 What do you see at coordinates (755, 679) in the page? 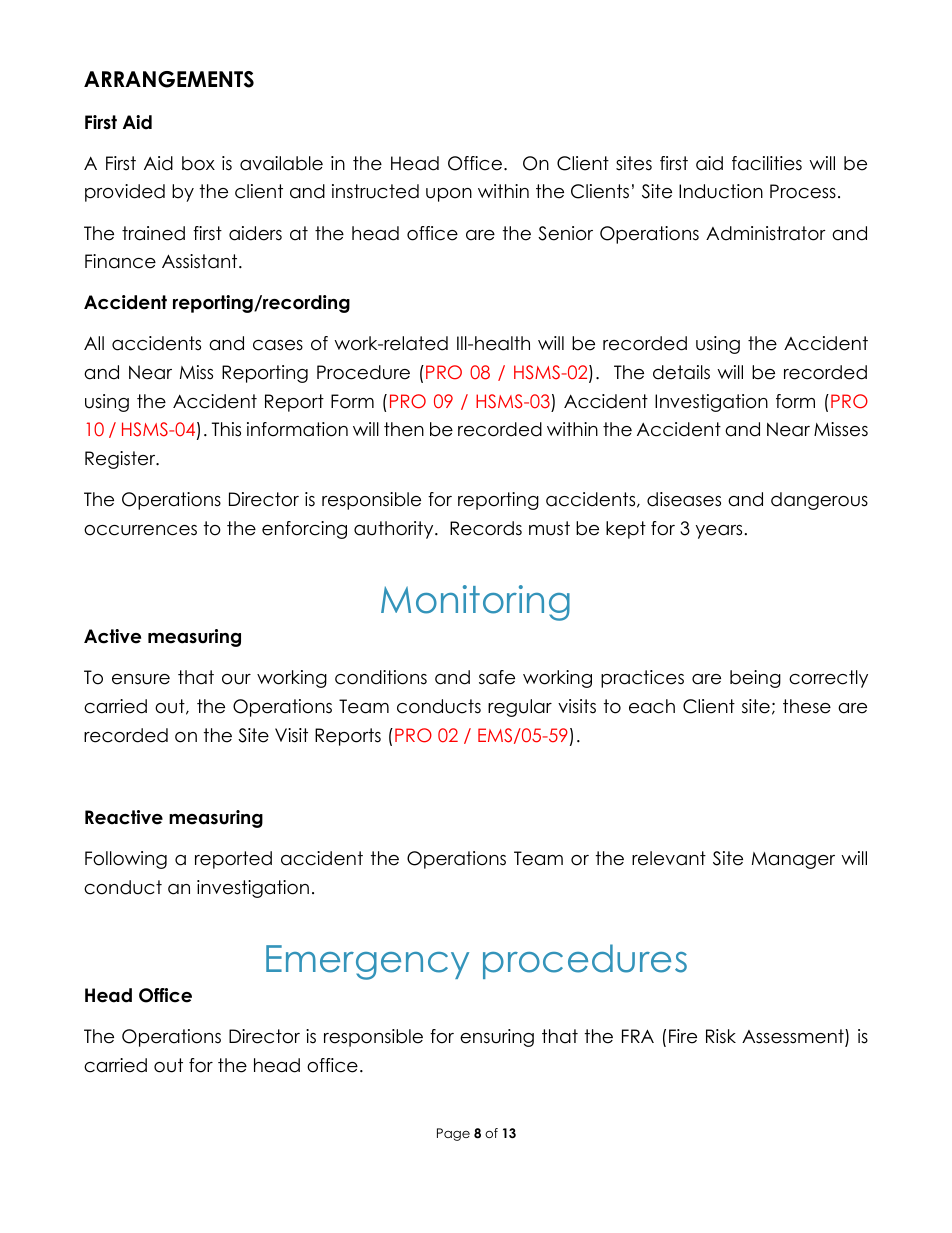
I see `being` at bounding box center [755, 679].
